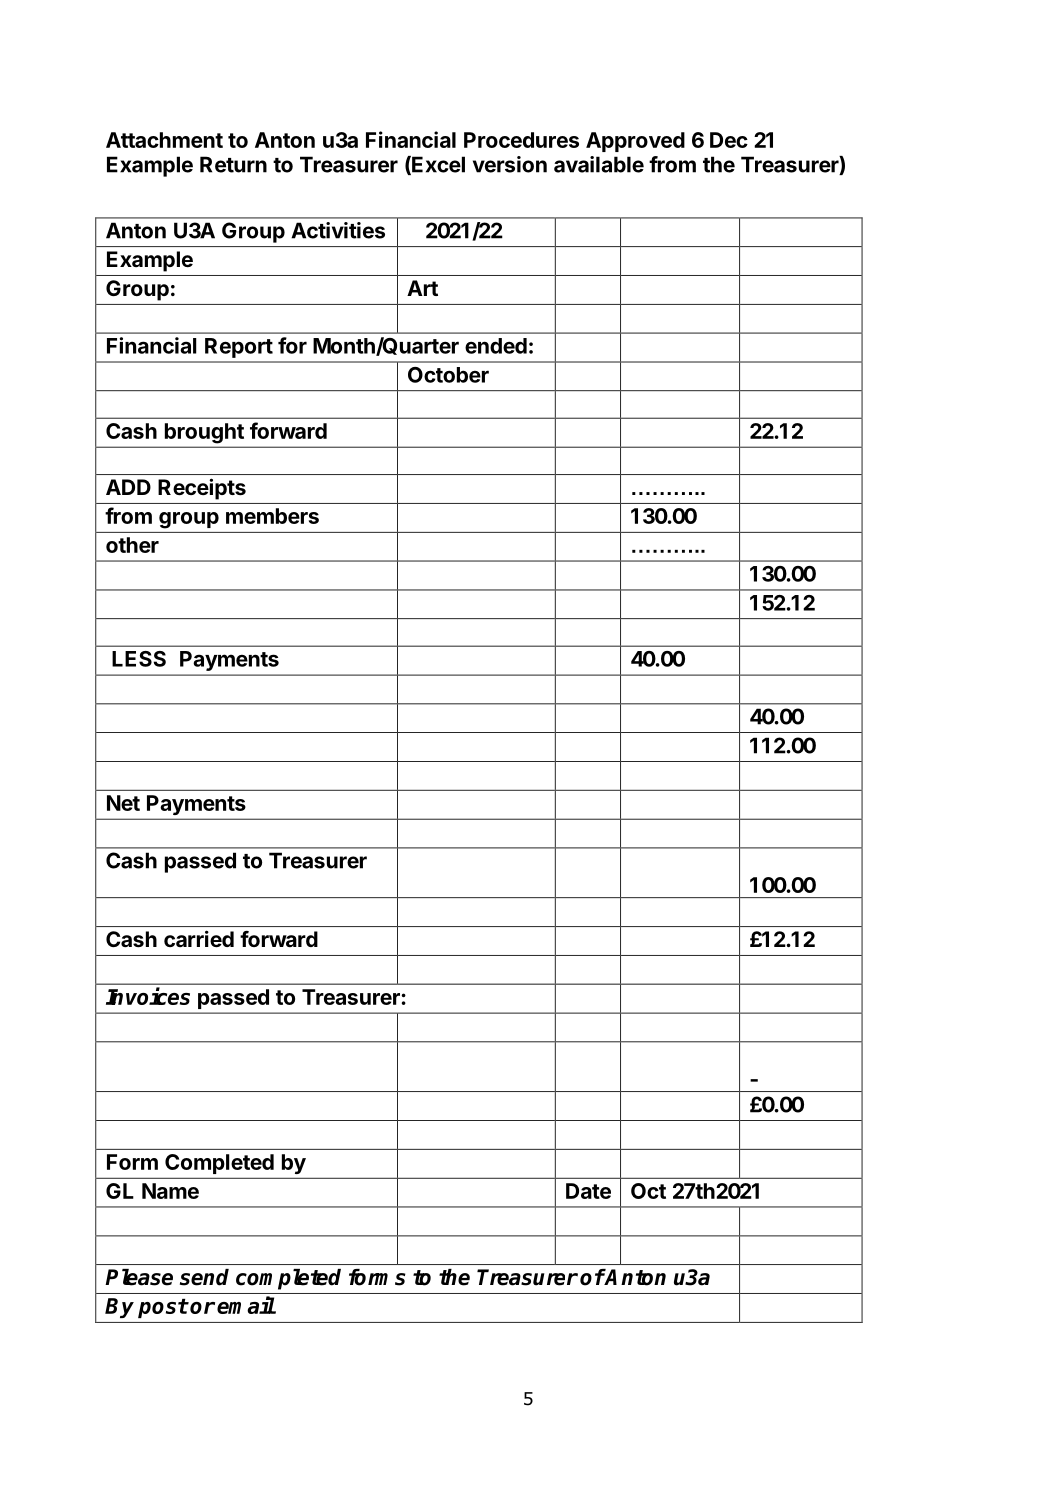 The height and width of the image is (1493, 1056). I want to click on version, so click(510, 164).
